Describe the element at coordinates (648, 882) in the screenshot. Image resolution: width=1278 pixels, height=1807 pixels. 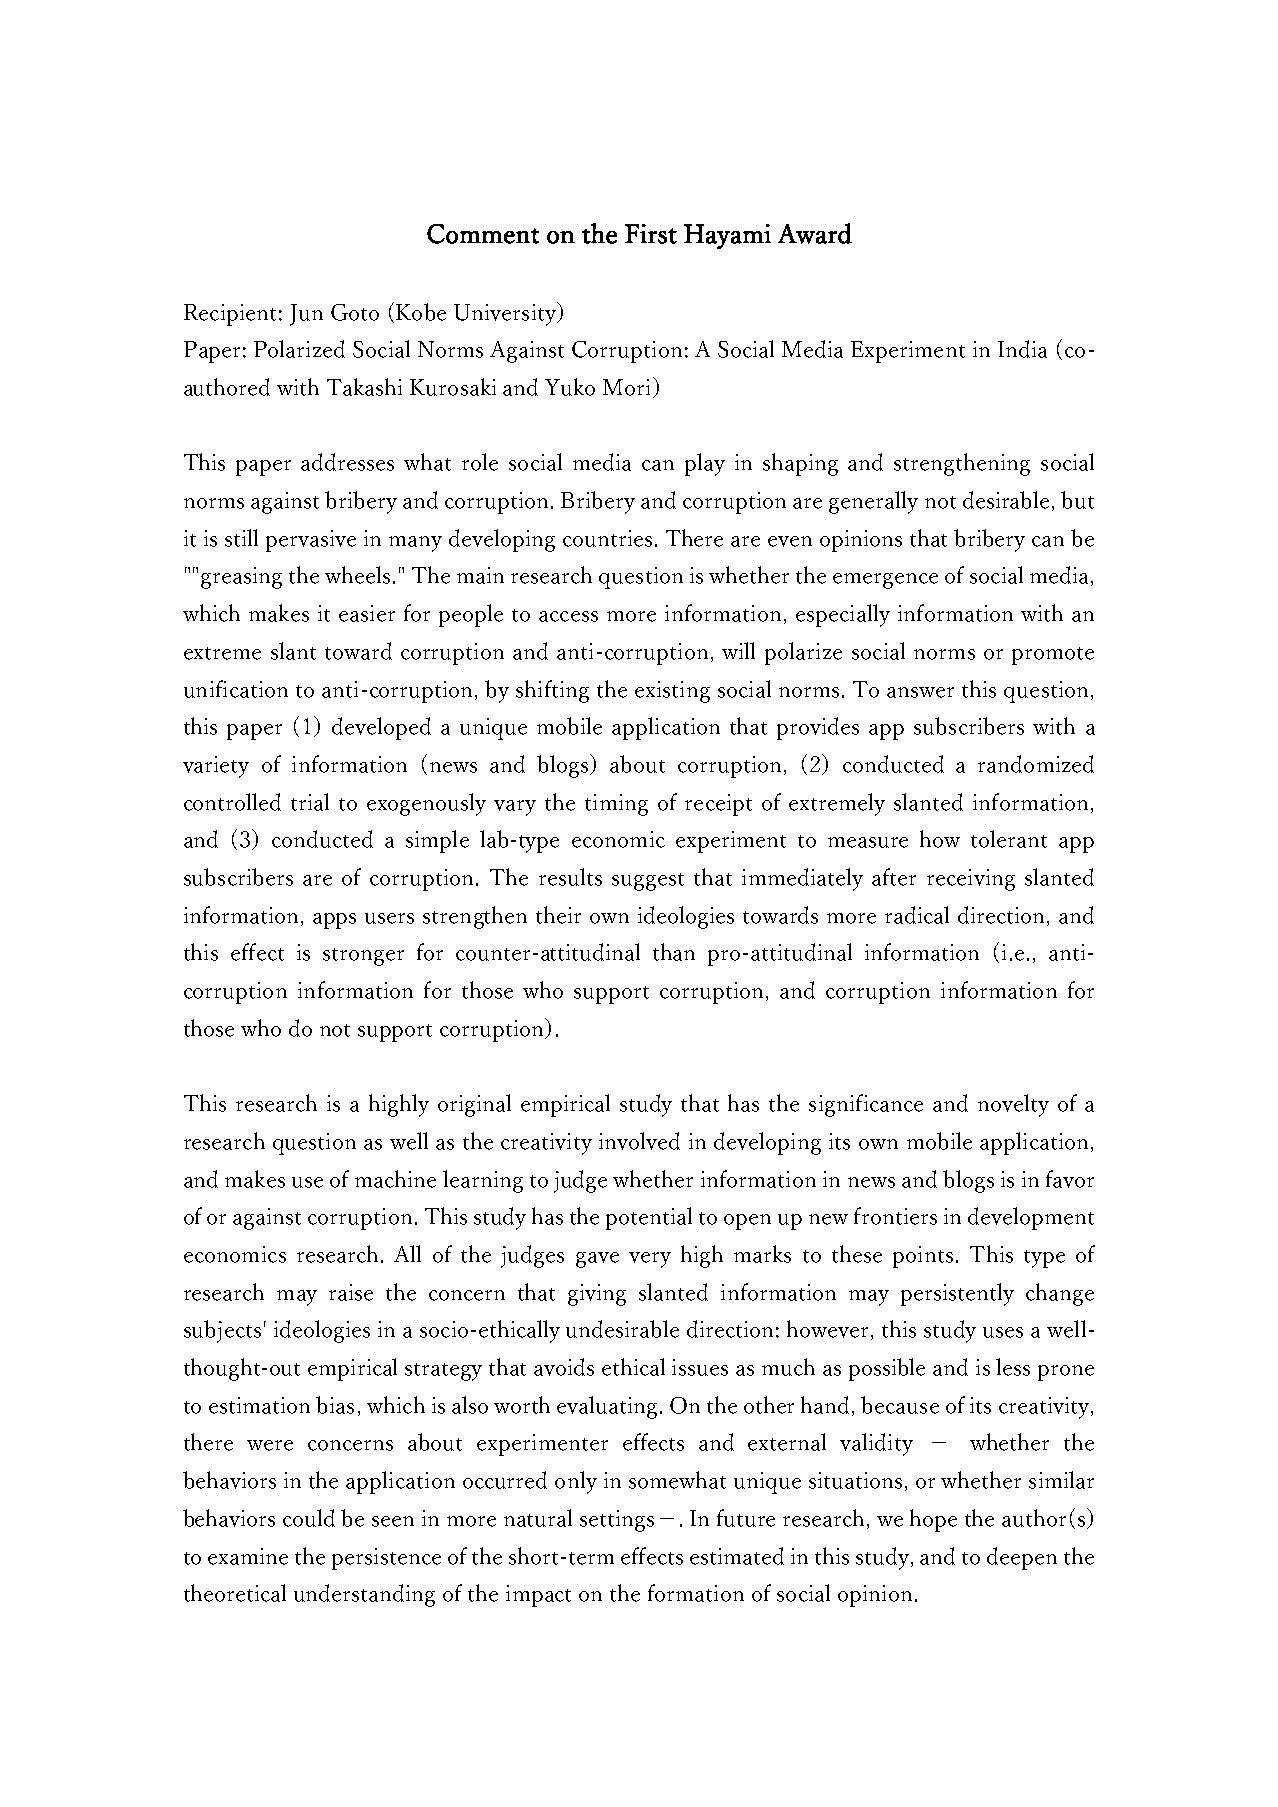
I see `suggest` at that location.
